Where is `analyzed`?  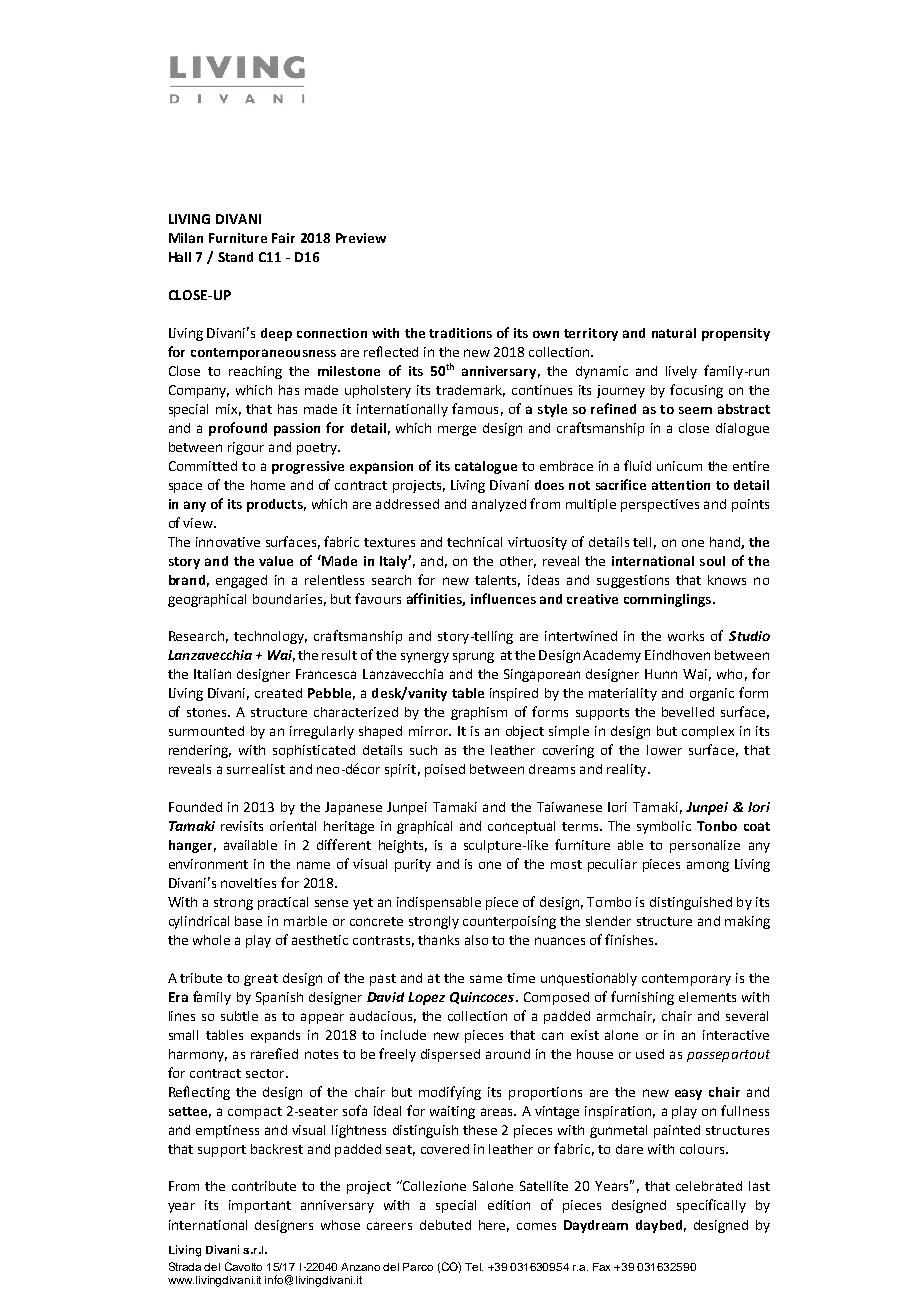 analyzed is located at coordinates (499, 505).
